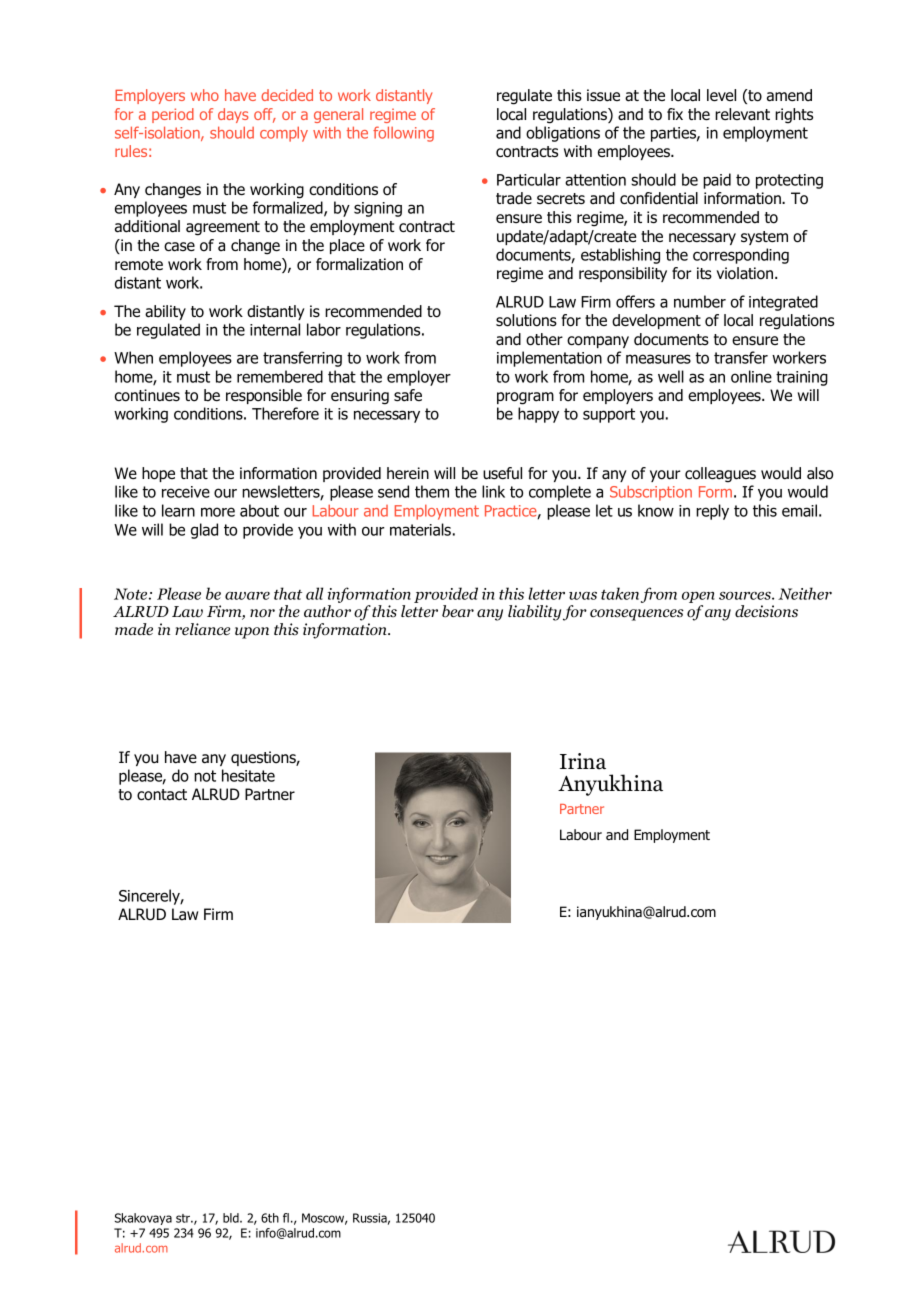  I want to click on colleagues, so click(720, 475).
